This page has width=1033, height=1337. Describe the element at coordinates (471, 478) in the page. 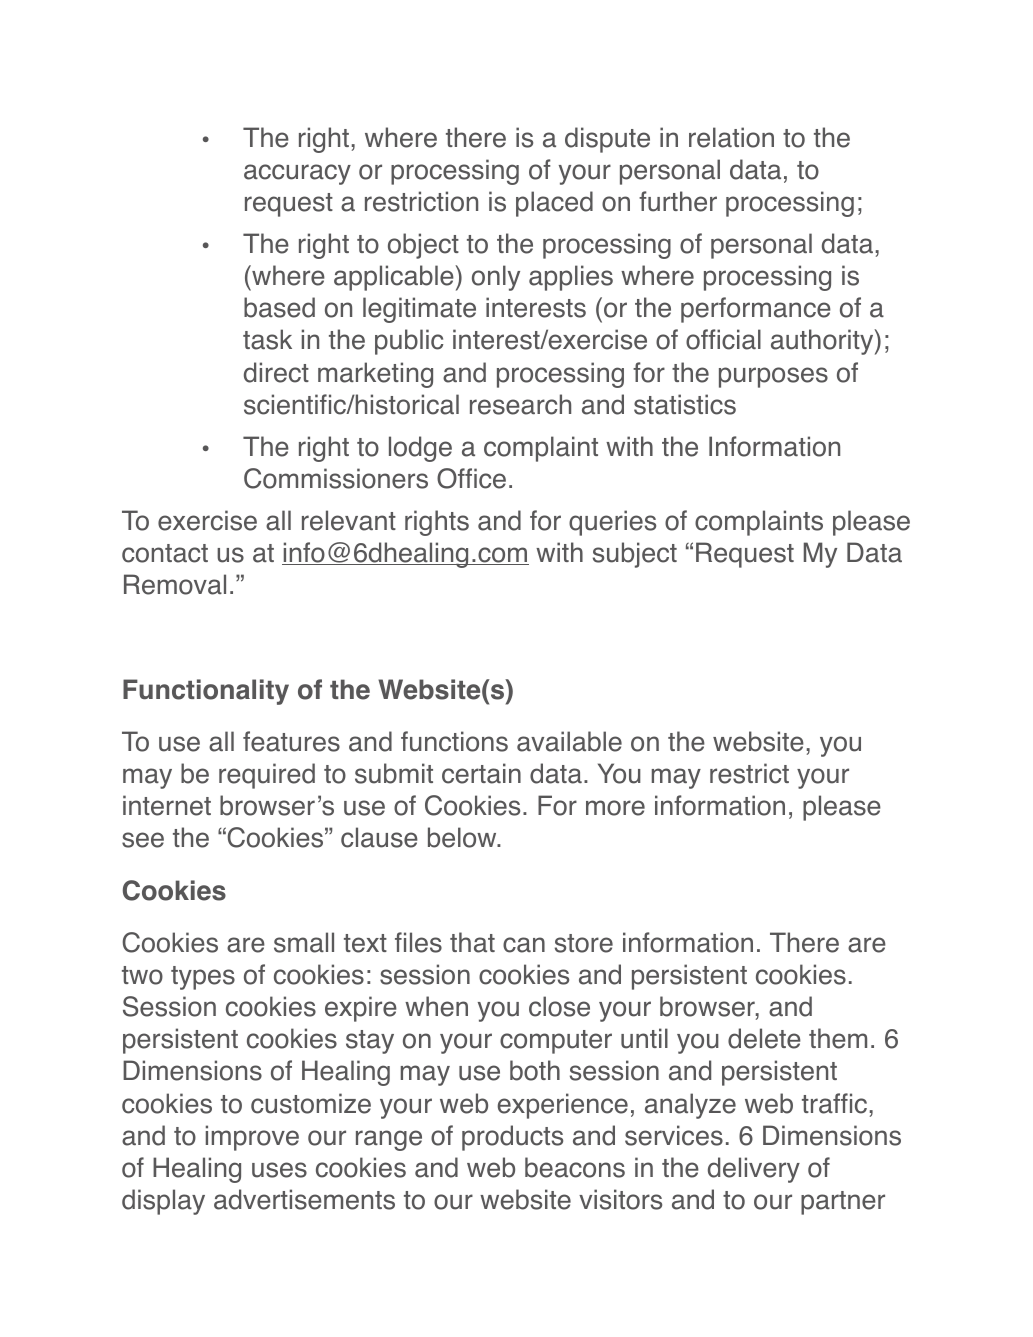

I see `Office` at that location.
